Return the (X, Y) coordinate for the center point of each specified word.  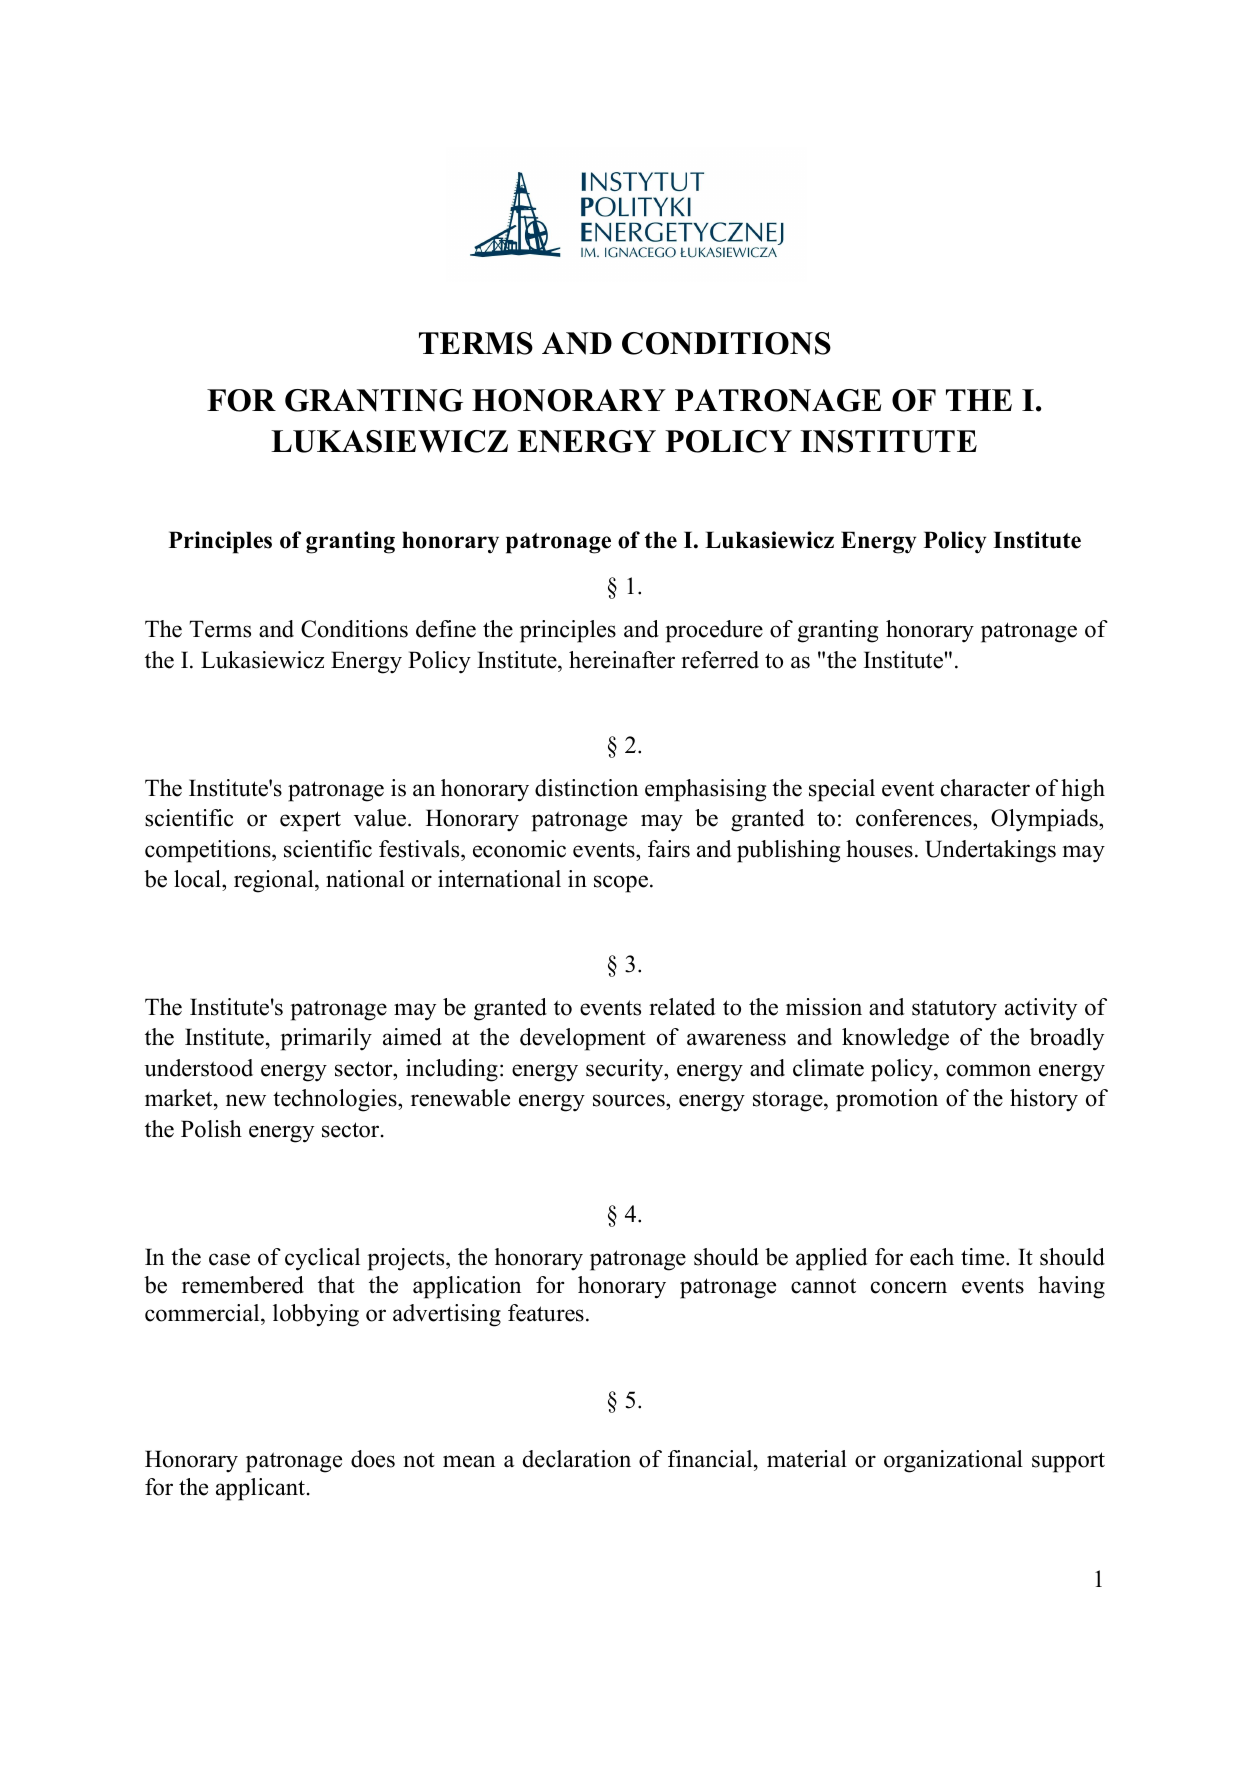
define (446, 629)
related (682, 1007)
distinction (586, 788)
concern (909, 1287)
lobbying (316, 1315)
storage (789, 1102)
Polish (211, 1129)
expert (310, 821)
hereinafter (622, 660)
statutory (954, 1010)
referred (720, 660)
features (546, 1313)
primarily (326, 1039)
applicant (262, 1489)
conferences (915, 818)
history (1044, 1100)
